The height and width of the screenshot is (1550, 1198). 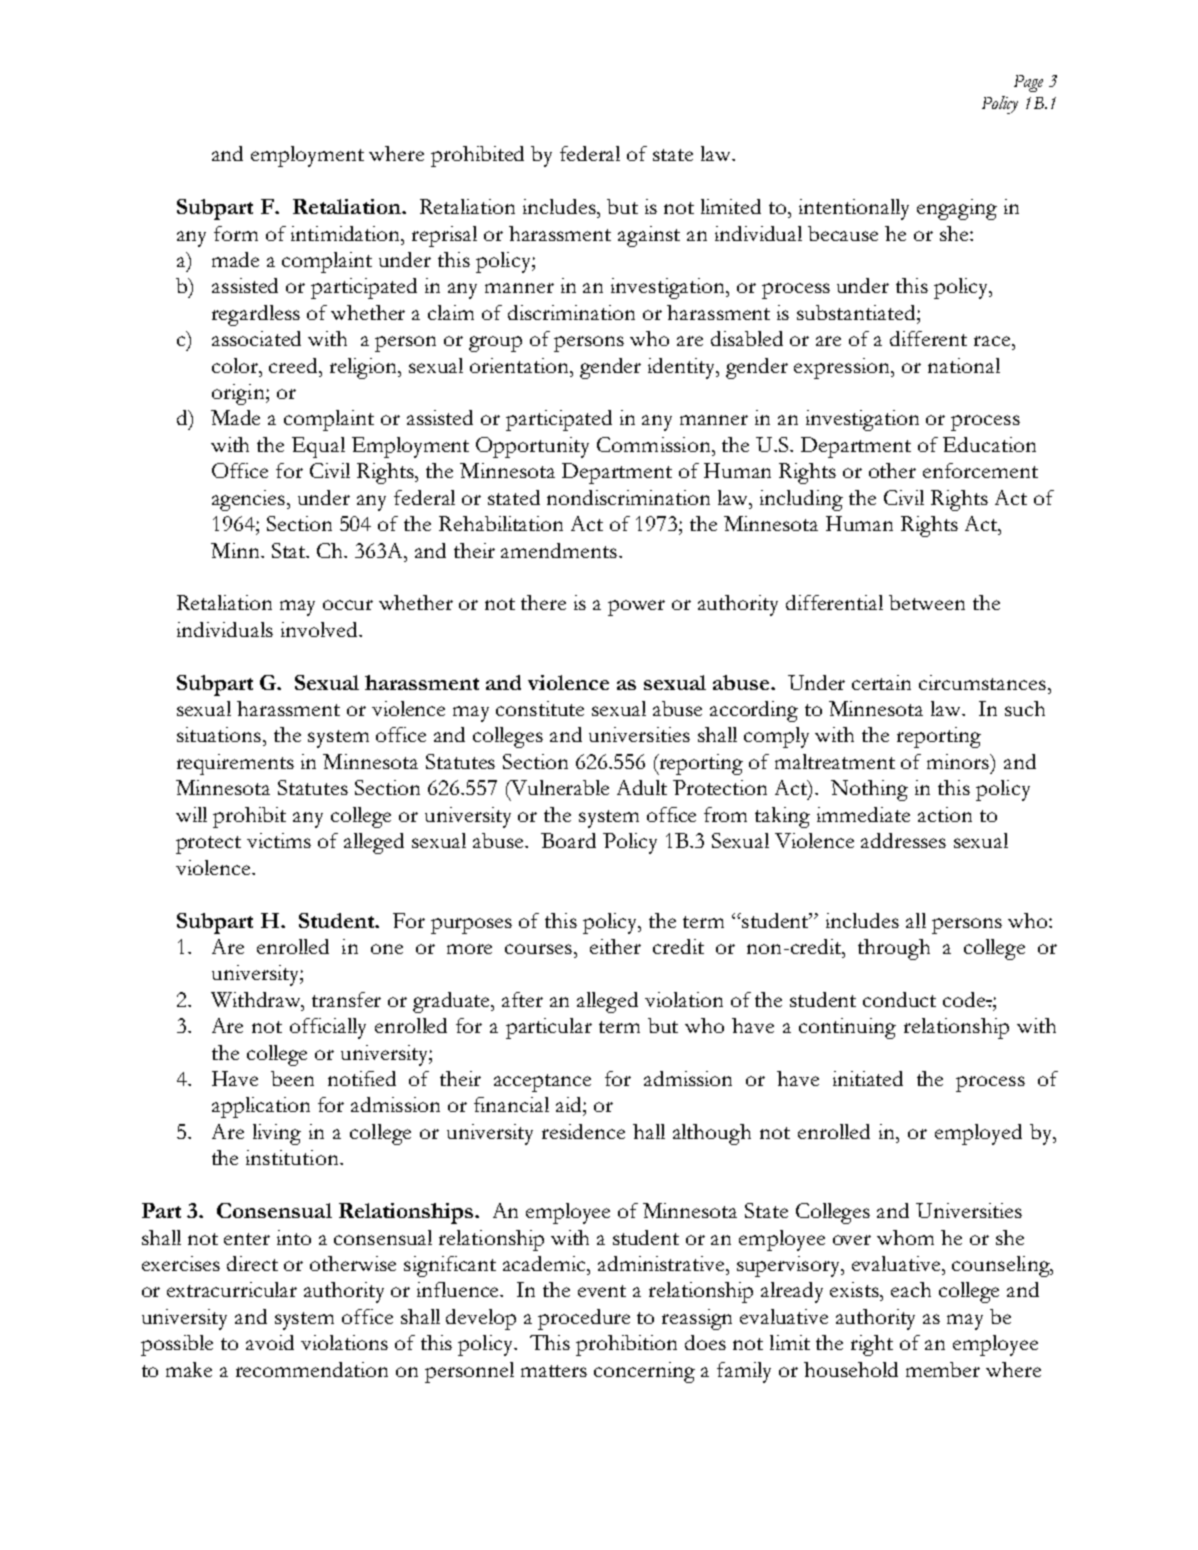 What do you see at coordinates (236, 233) in the screenshot?
I see `form` at bounding box center [236, 233].
